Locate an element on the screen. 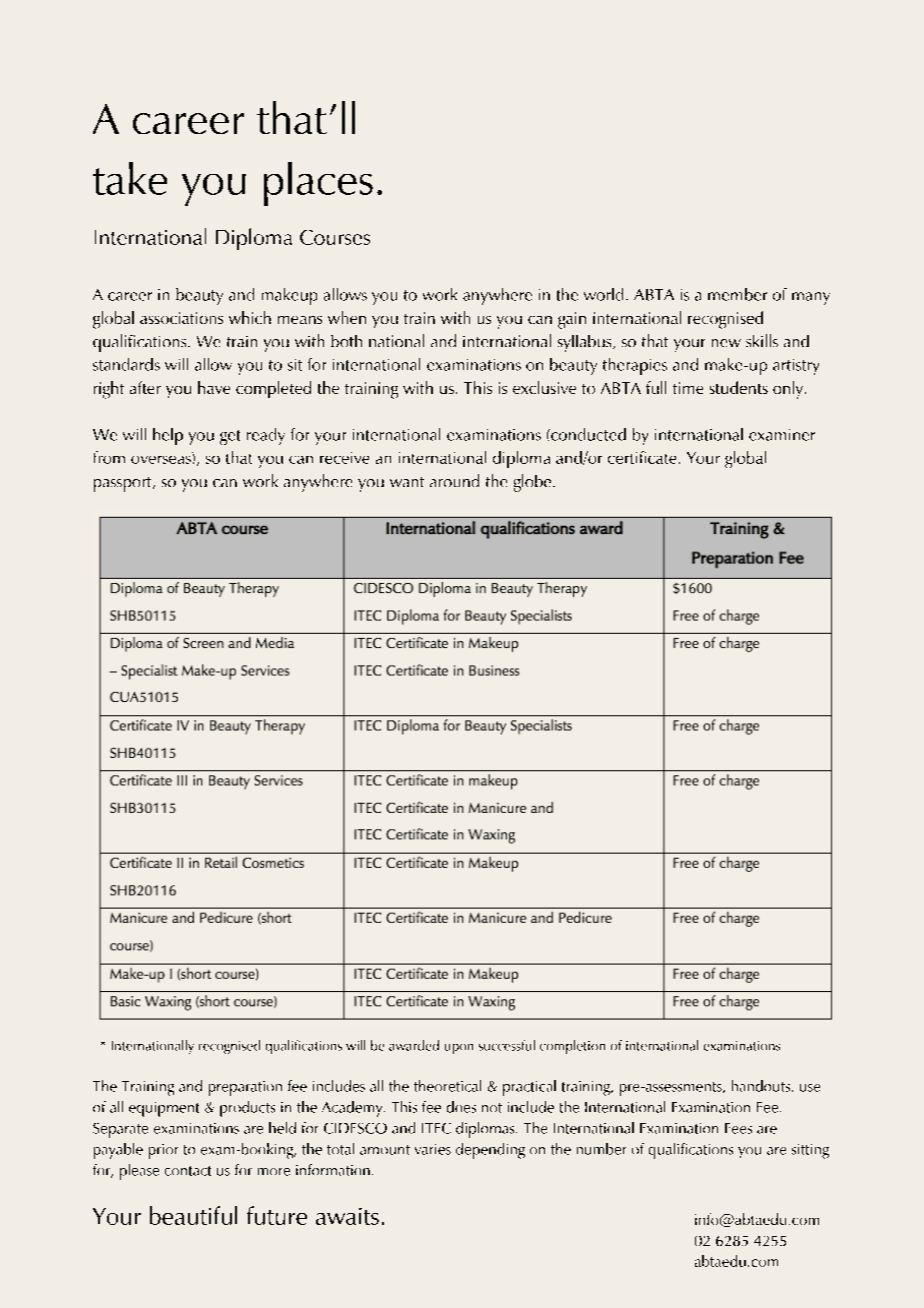 The image size is (924, 1308). certificate is located at coordinates (642, 457).
